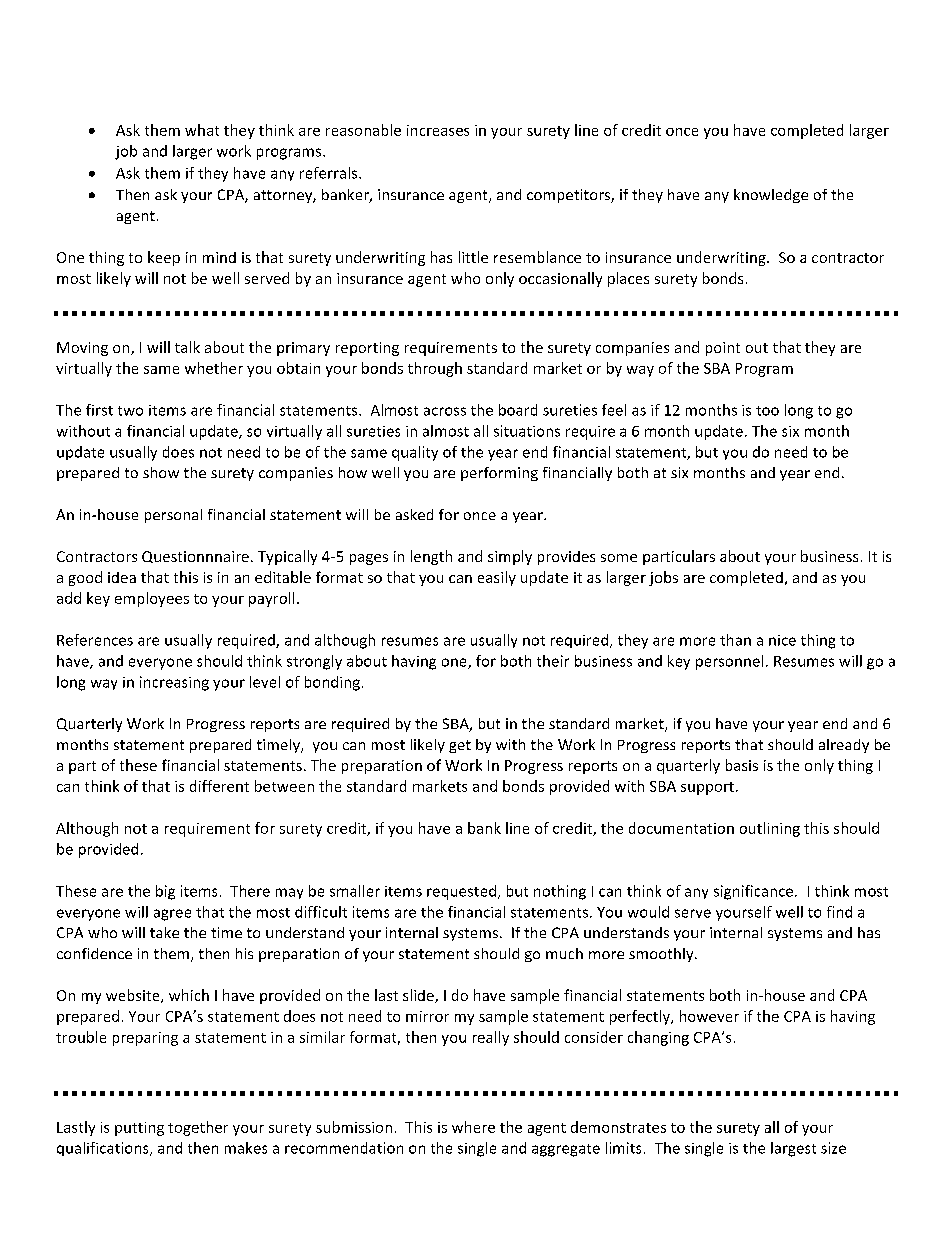 The image size is (952, 1233). Describe the element at coordinates (139, 1129) in the screenshot. I see `putting` at that location.
